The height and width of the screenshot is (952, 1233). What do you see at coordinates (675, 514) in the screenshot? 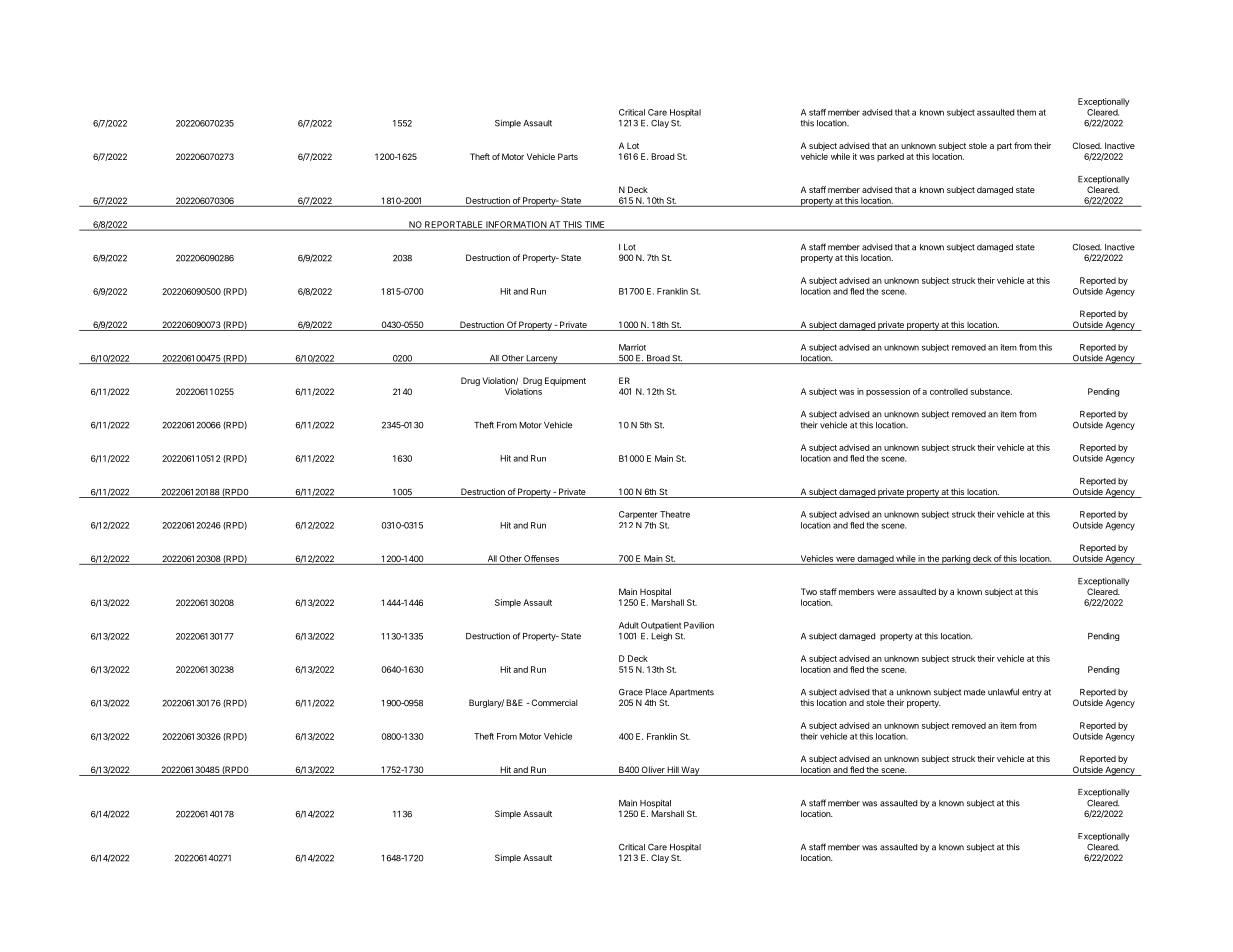
I see `Theatre` at bounding box center [675, 514].
